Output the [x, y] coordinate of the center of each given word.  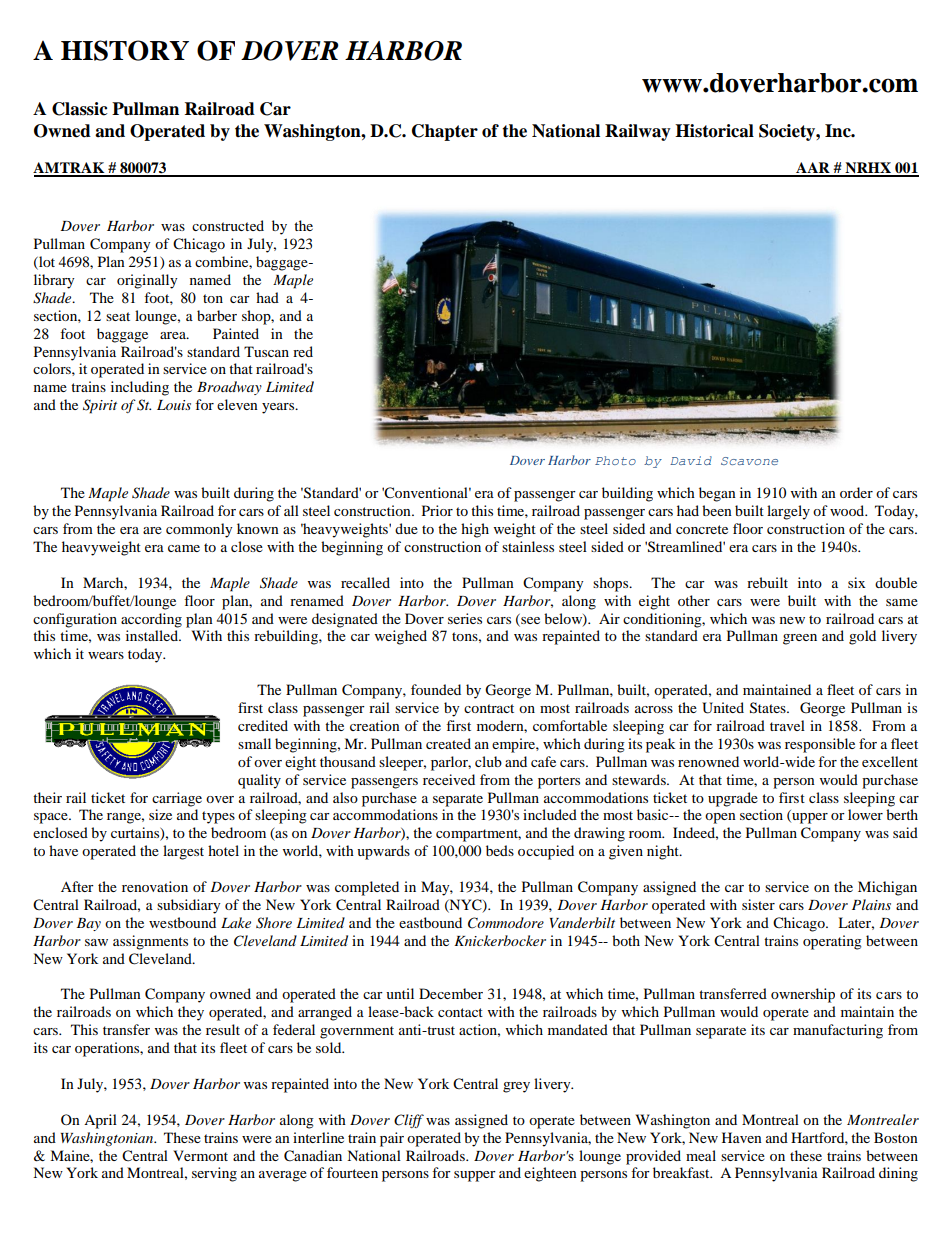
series [465, 618]
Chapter [445, 132]
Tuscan [266, 351]
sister [758, 904]
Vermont [200, 1155]
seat [118, 316]
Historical [714, 131]
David [691, 460]
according [151, 620]
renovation [155, 886]
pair [392, 1139]
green [800, 639]
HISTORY [125, 50]
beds [500, 850]
